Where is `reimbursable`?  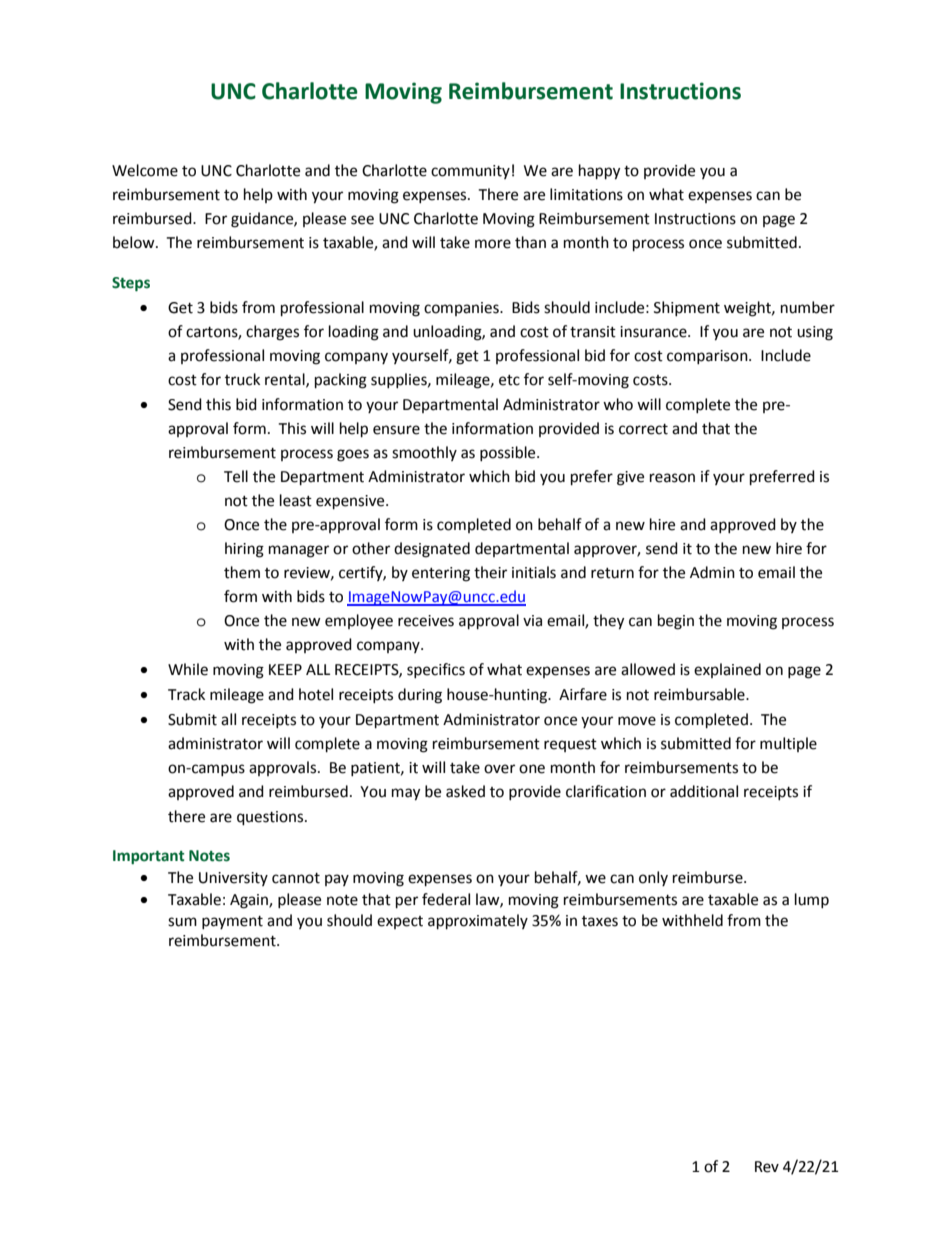 reimbursable is located at coordinates (700, 694).
